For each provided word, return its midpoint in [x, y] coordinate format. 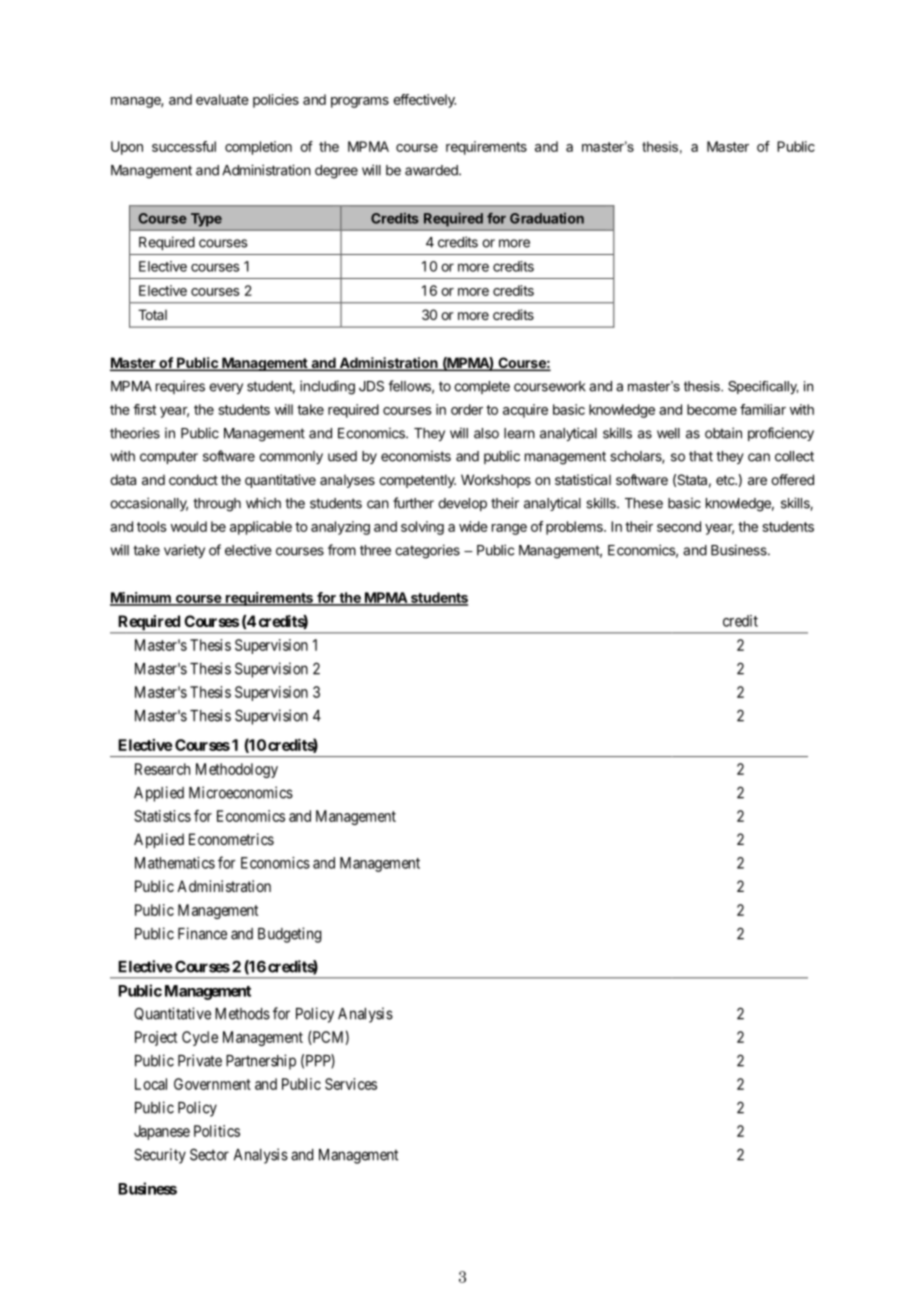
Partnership [261, 1062]
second [679, 526]
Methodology [237, 770]
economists [416, 456]
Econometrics [231, 839]
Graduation [547, 218]
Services [351, 1084]
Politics [217, 1131]
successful [184, 146]
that [701, 456]
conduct [193, 479]
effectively [424, 101]
